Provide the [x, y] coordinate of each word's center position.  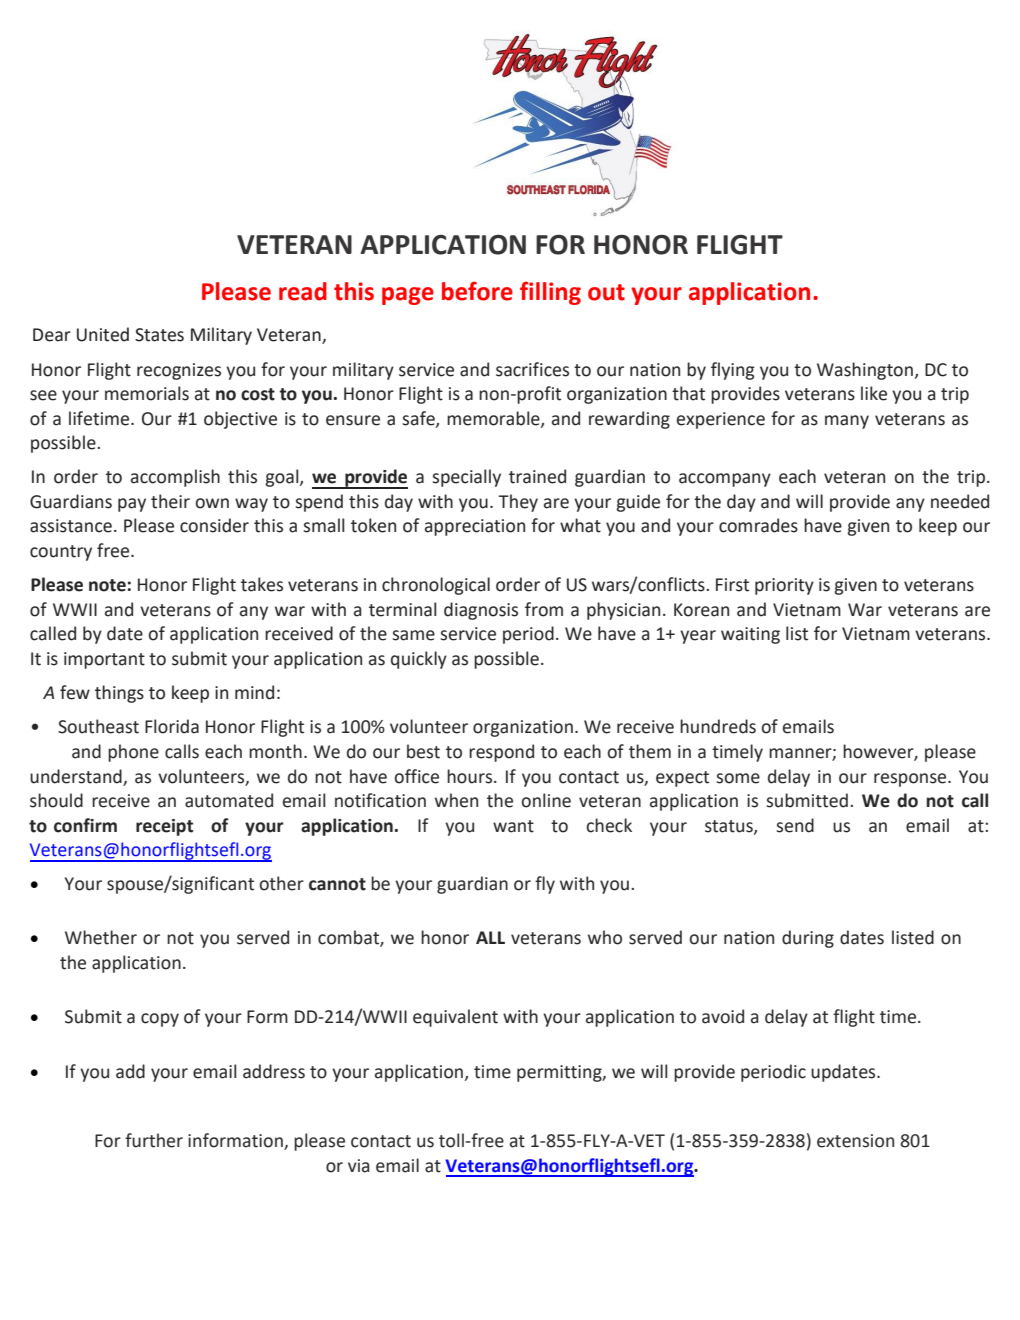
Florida [172, 726]
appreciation [475, 527]
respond [501, 753]
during [808, 939]
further [154, 1140]
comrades [758, 525]
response [911, 780]
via [359, 1166]
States [159, 335]
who [605, 937]
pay [132, 505]
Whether [101, 937]
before [477, 291]
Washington [865, 371]
